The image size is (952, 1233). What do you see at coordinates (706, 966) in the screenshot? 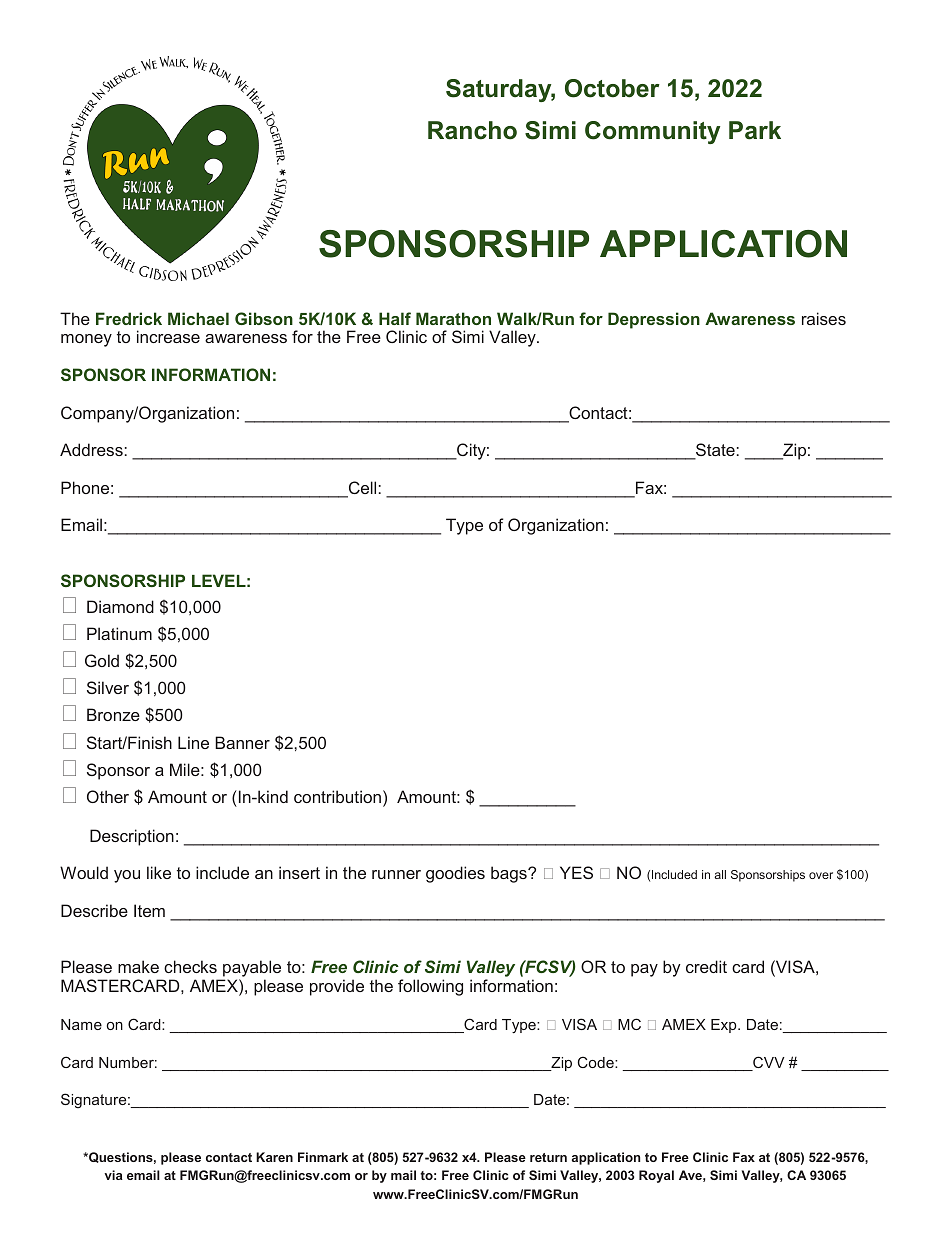
I see `credit` at bounding box center [706, 966].
